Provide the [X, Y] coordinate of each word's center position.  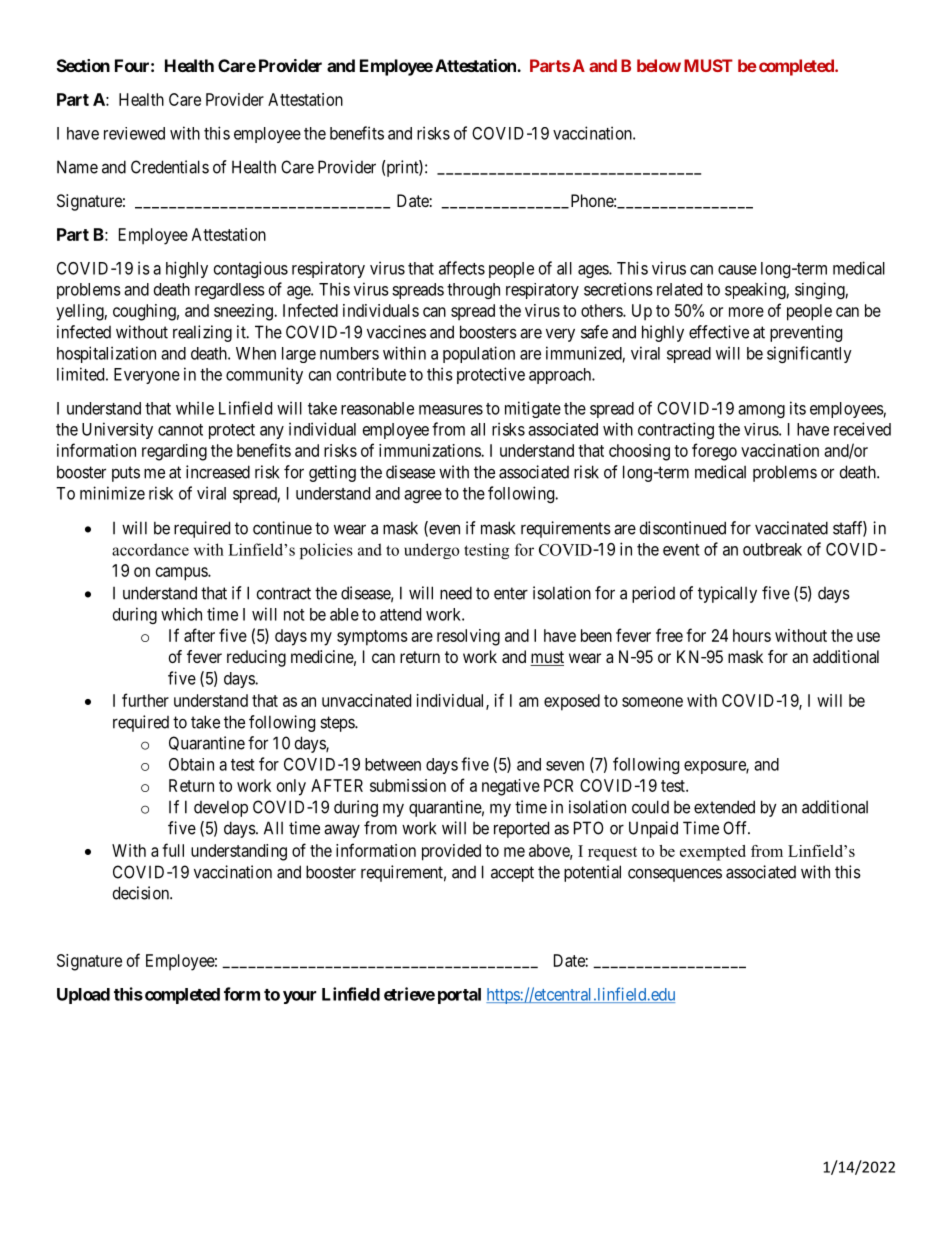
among [761, 411]
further [145, 700]
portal [459, 996]
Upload [83, 996]
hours [752, 635]
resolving [468, 637]
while [195, 408]
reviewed [134, 133]
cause [737, 270]
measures [451, 410]
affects [462, 268]
